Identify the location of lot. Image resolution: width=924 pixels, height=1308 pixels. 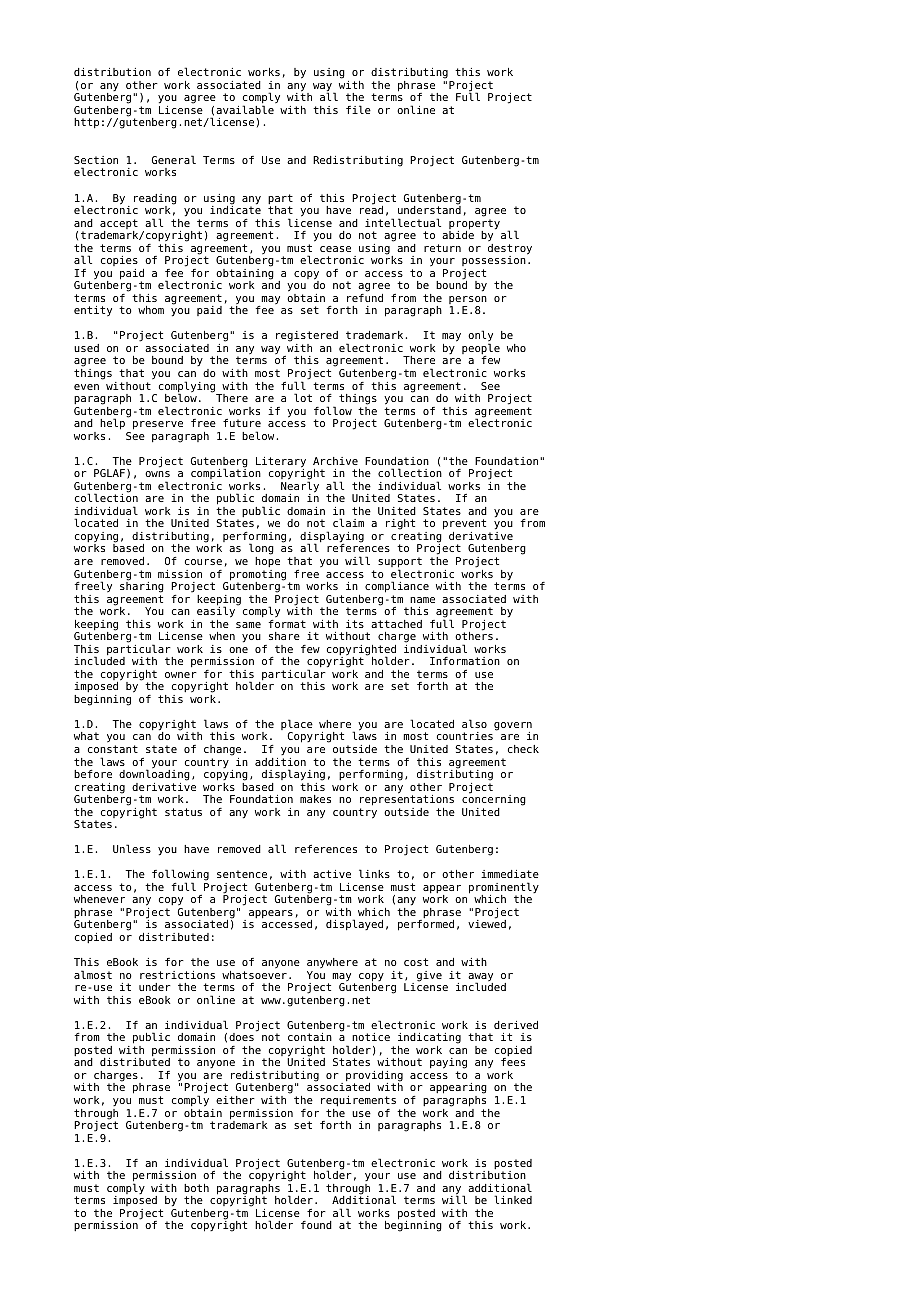
(303, 397).
